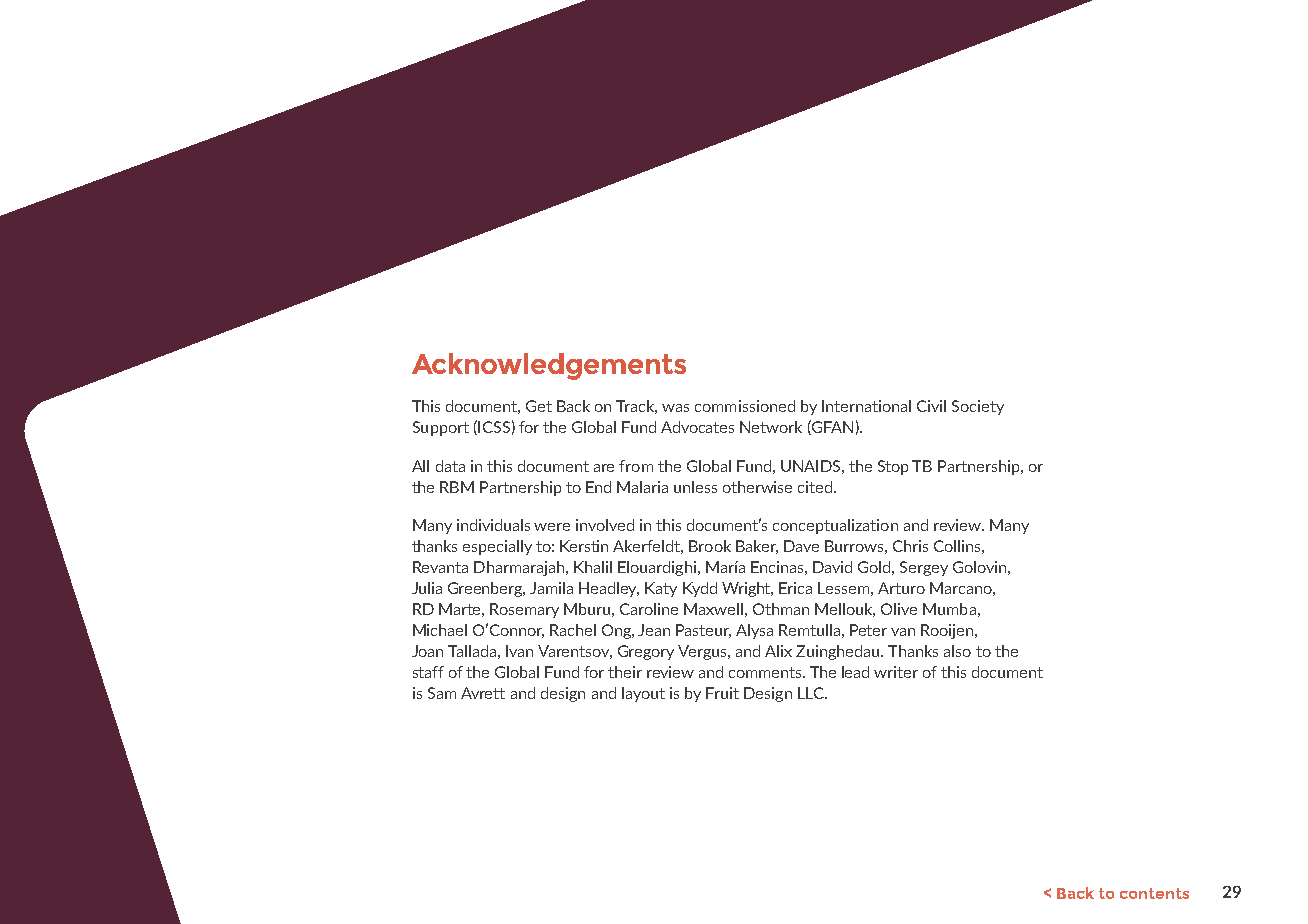  I want to click on contents, so click(1154, 893).
